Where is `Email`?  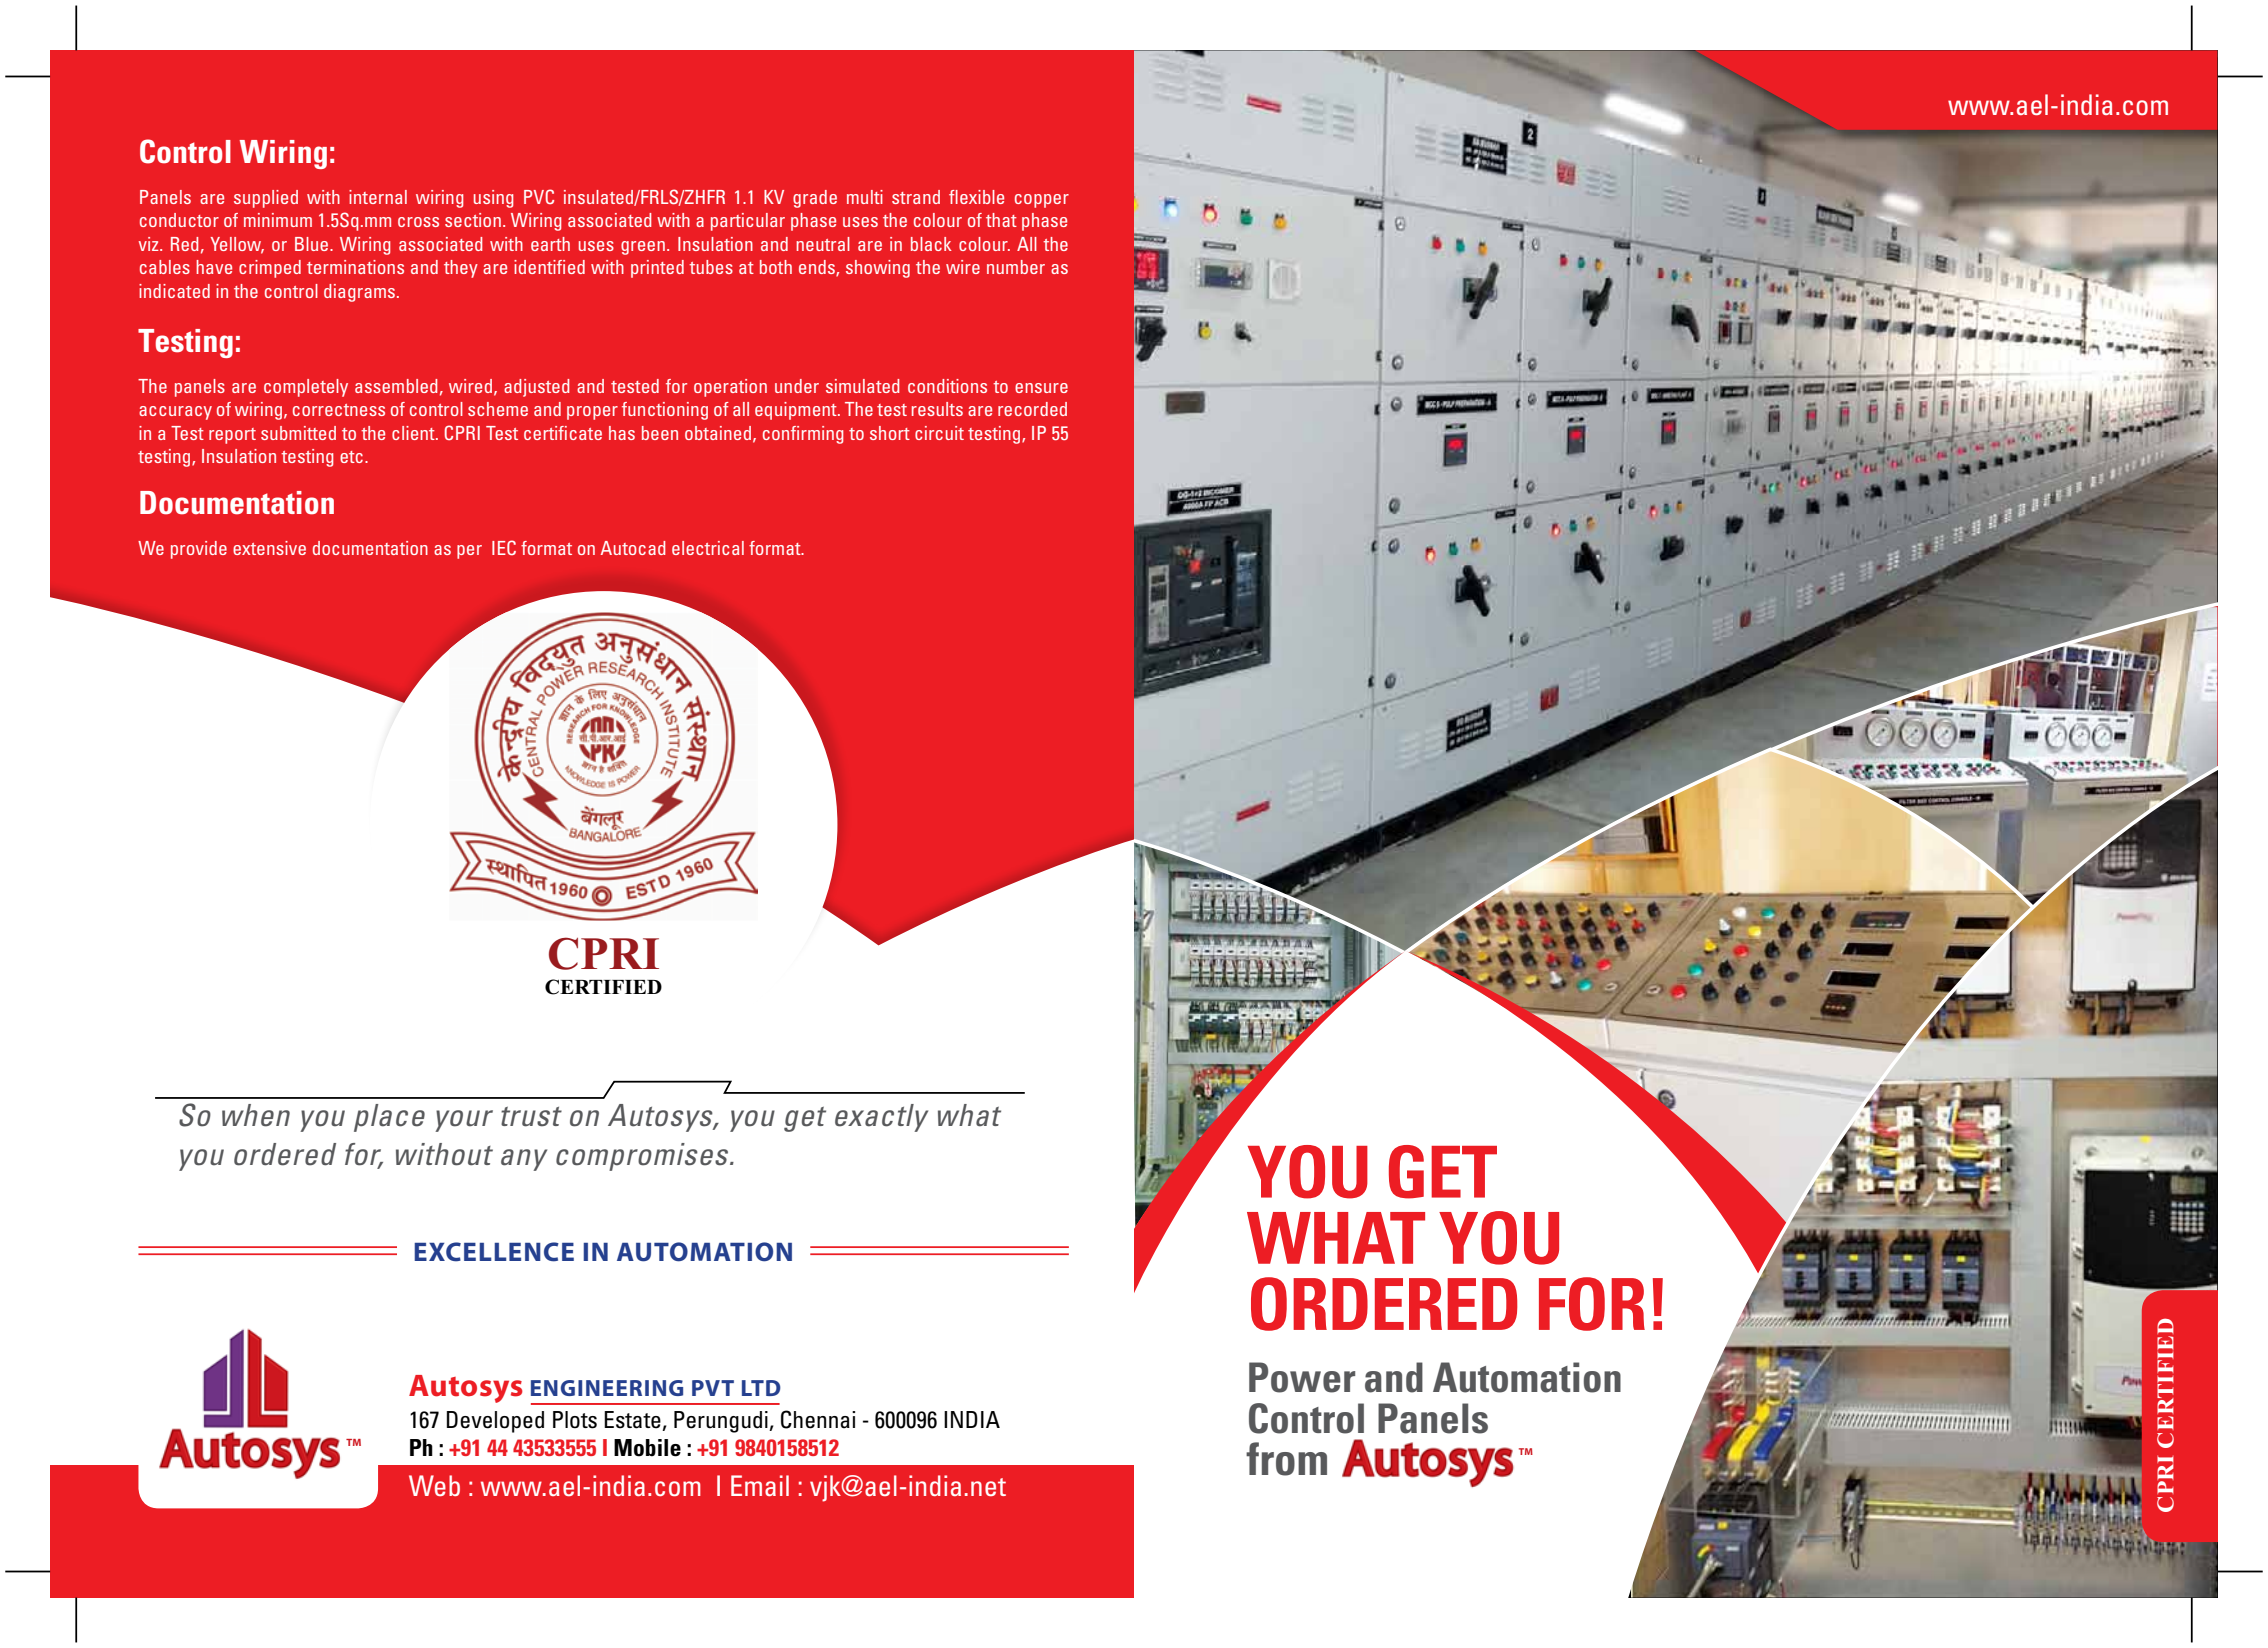
Email is located at coordinates (760, 1485).
